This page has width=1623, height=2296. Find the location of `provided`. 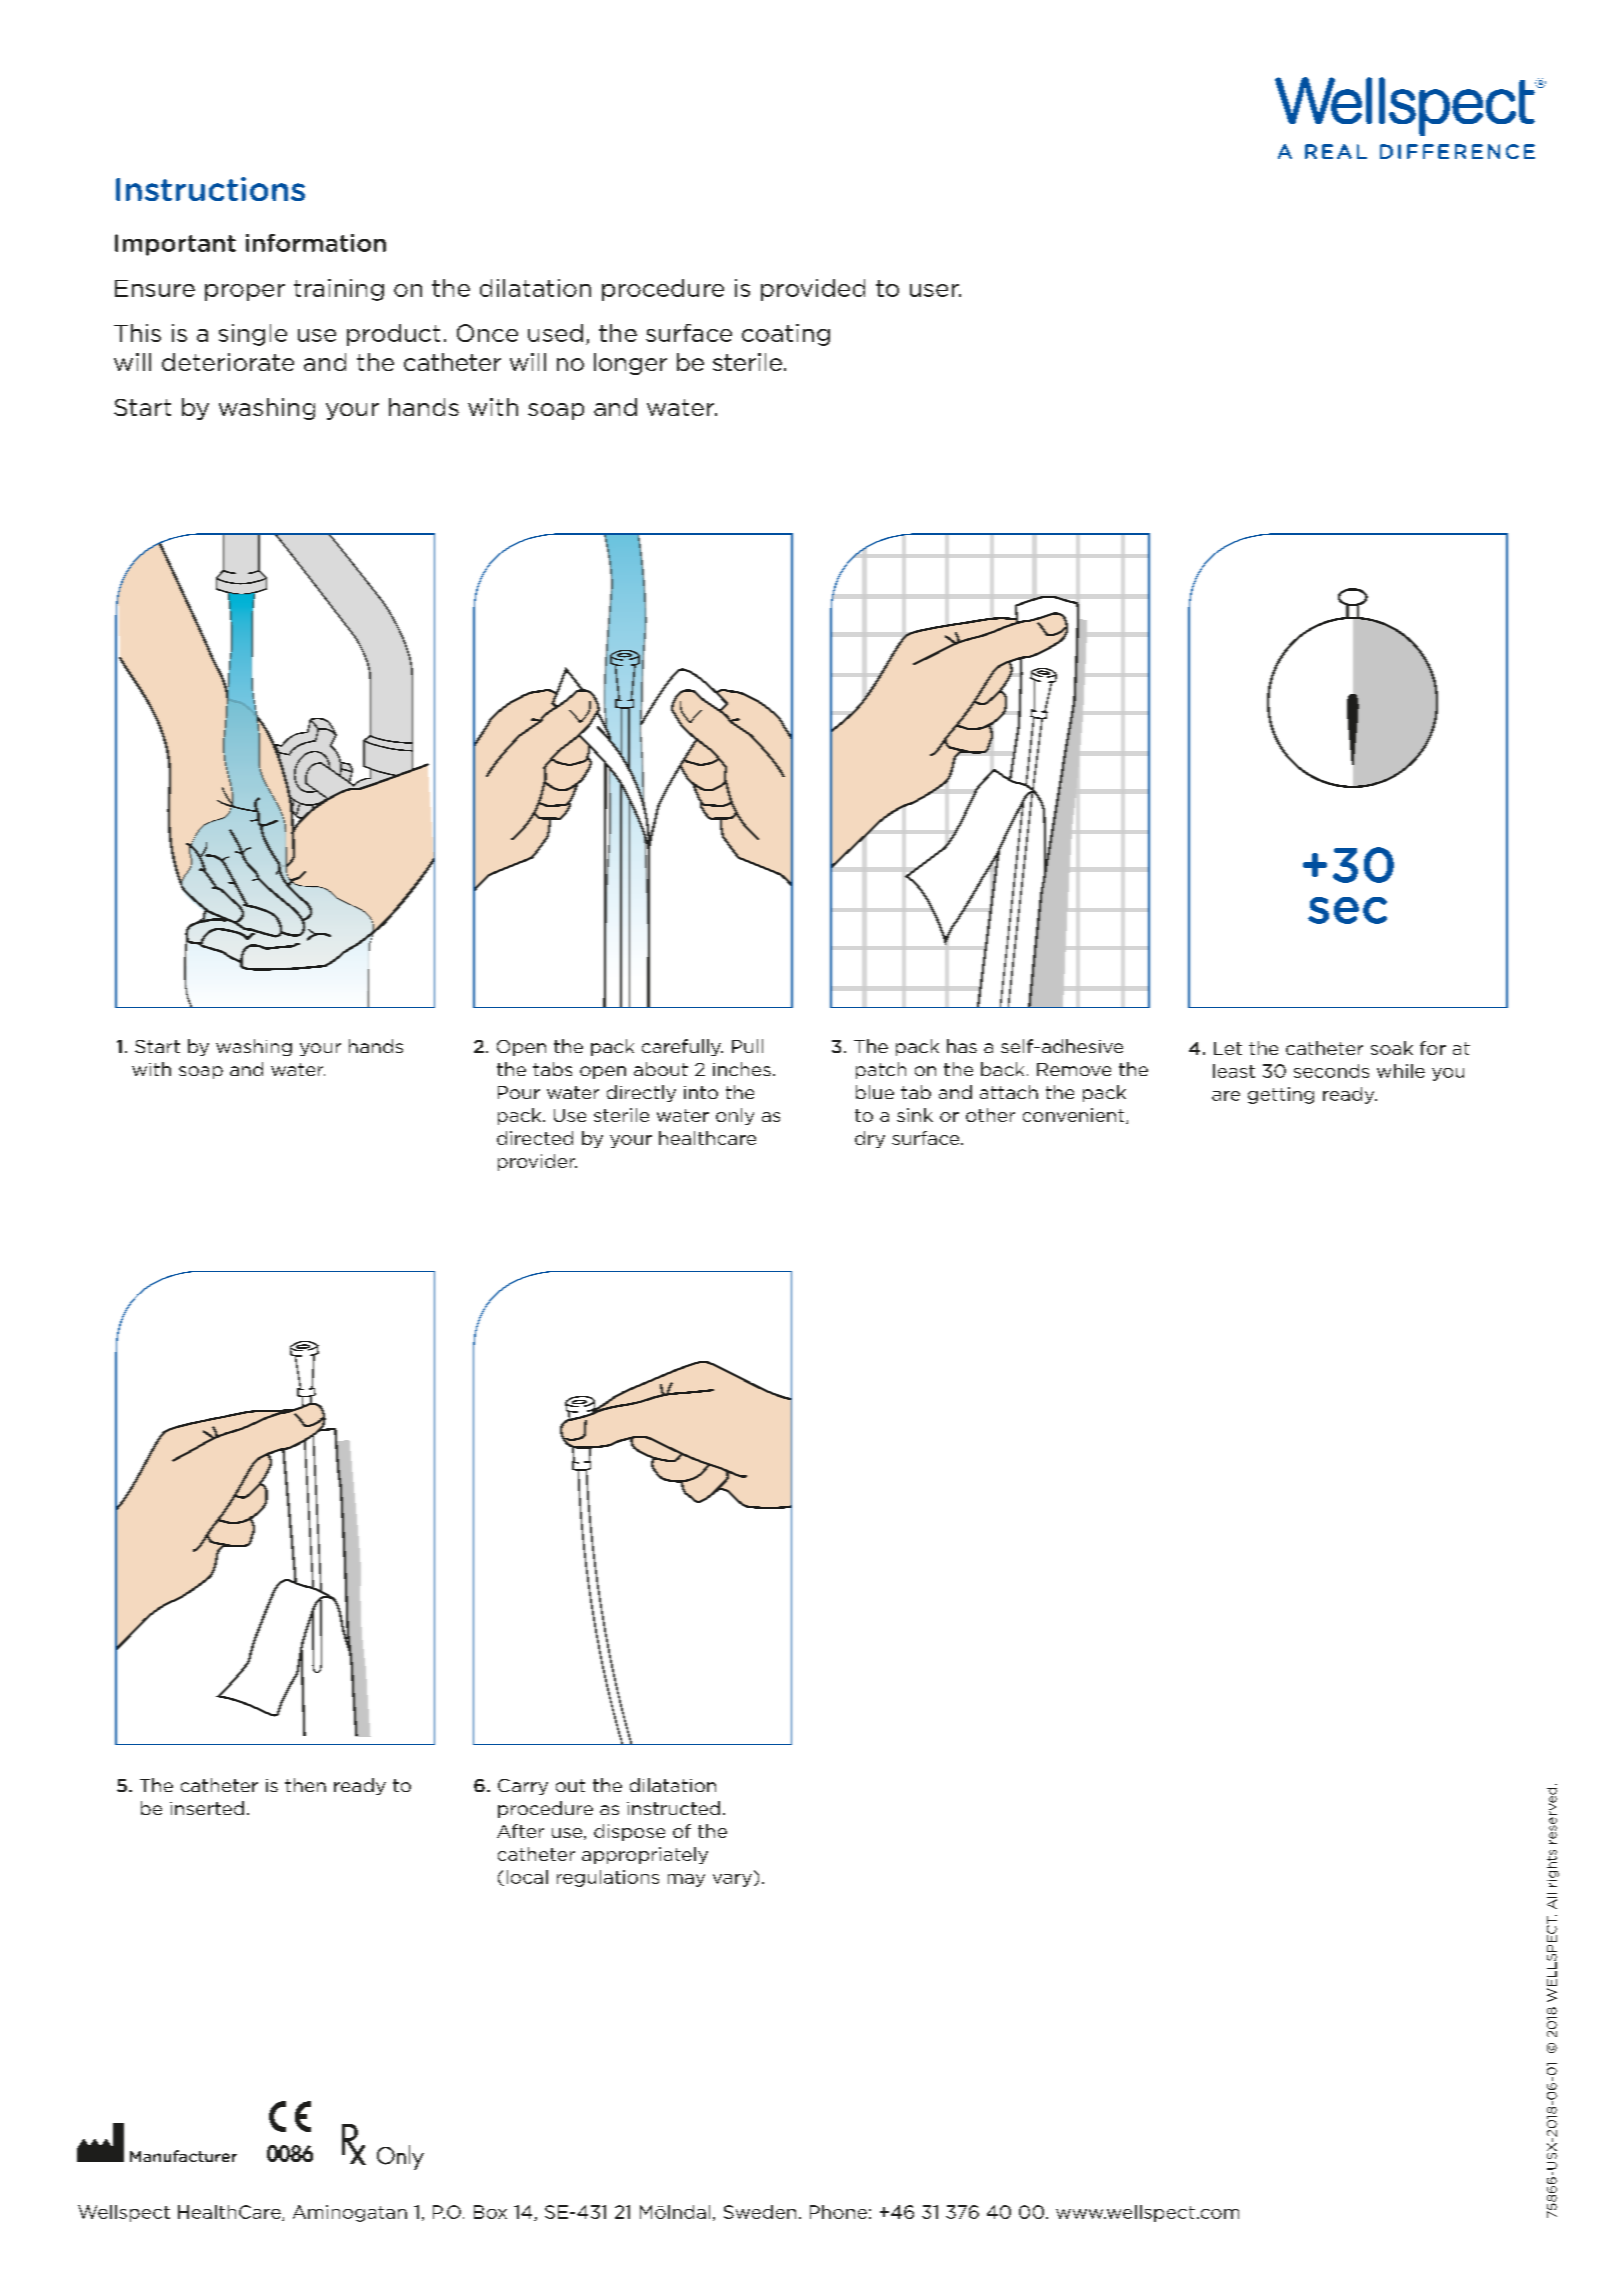

provided is located at coordinates (813, 290).
